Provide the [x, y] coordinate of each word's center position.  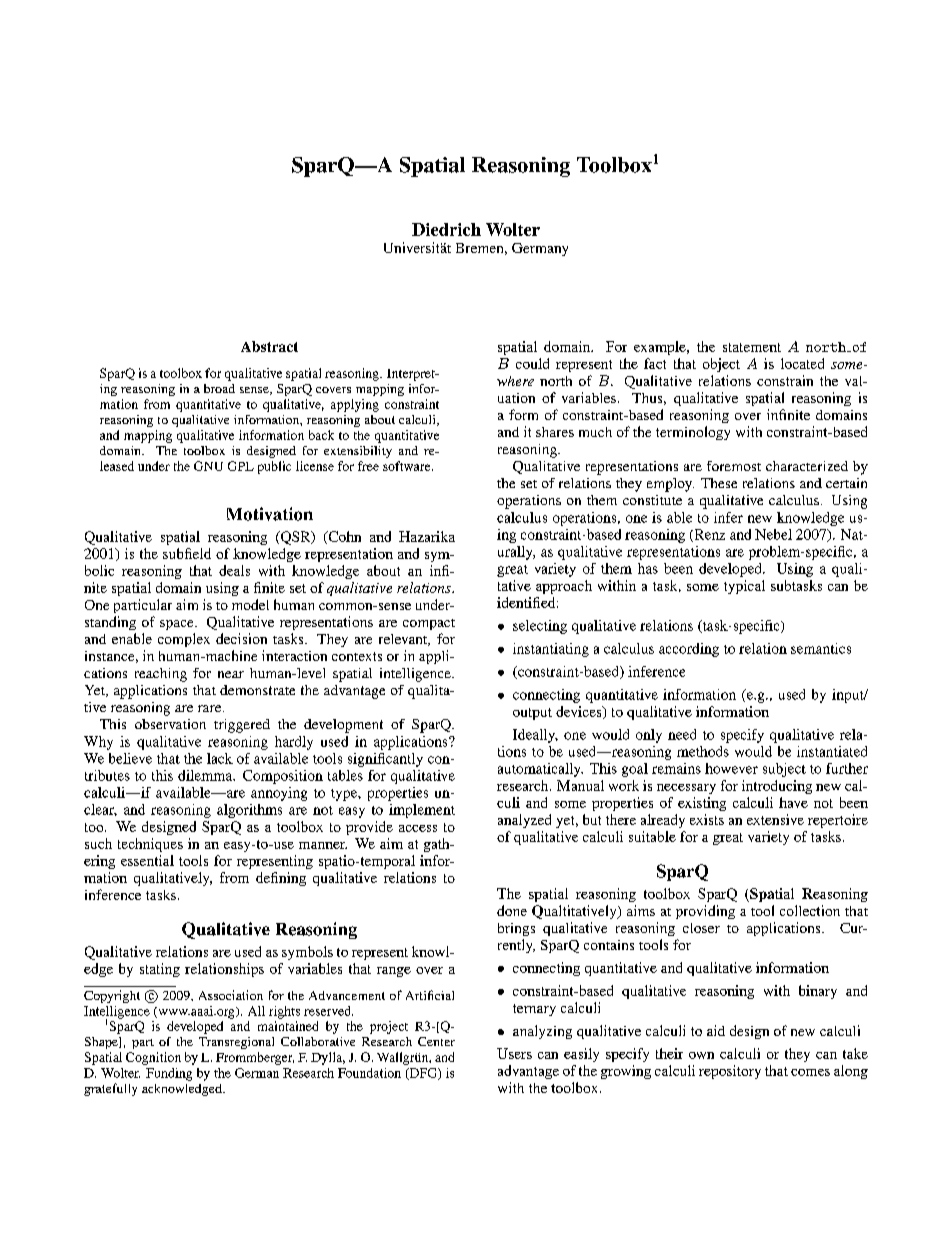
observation [170, 724]
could [532, 363]
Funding [169, 1074]
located [802, 363]
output [532, 714]
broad [219, 388]
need [682, 734]
